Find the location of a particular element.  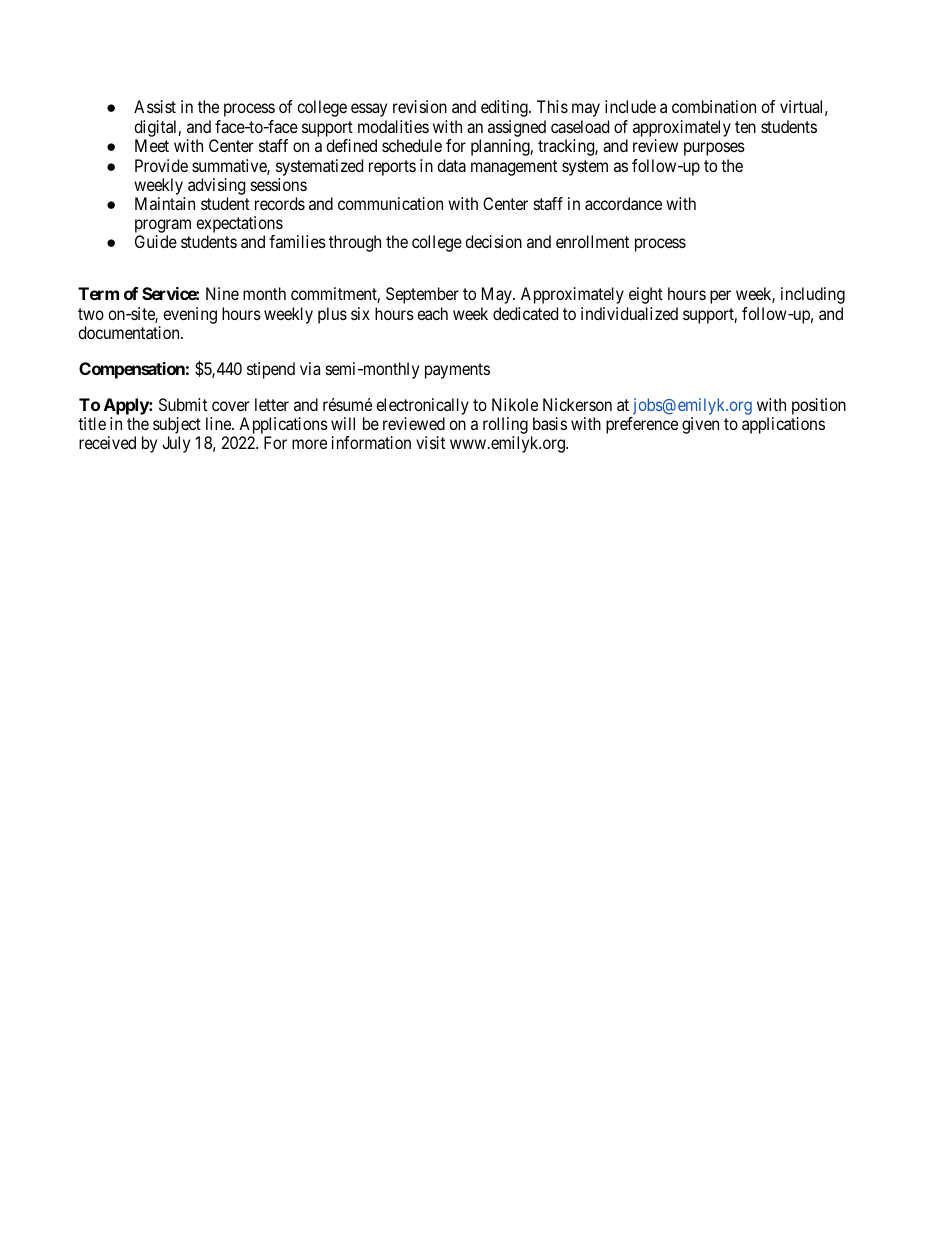

ten is located at coordinates (745, 127).
